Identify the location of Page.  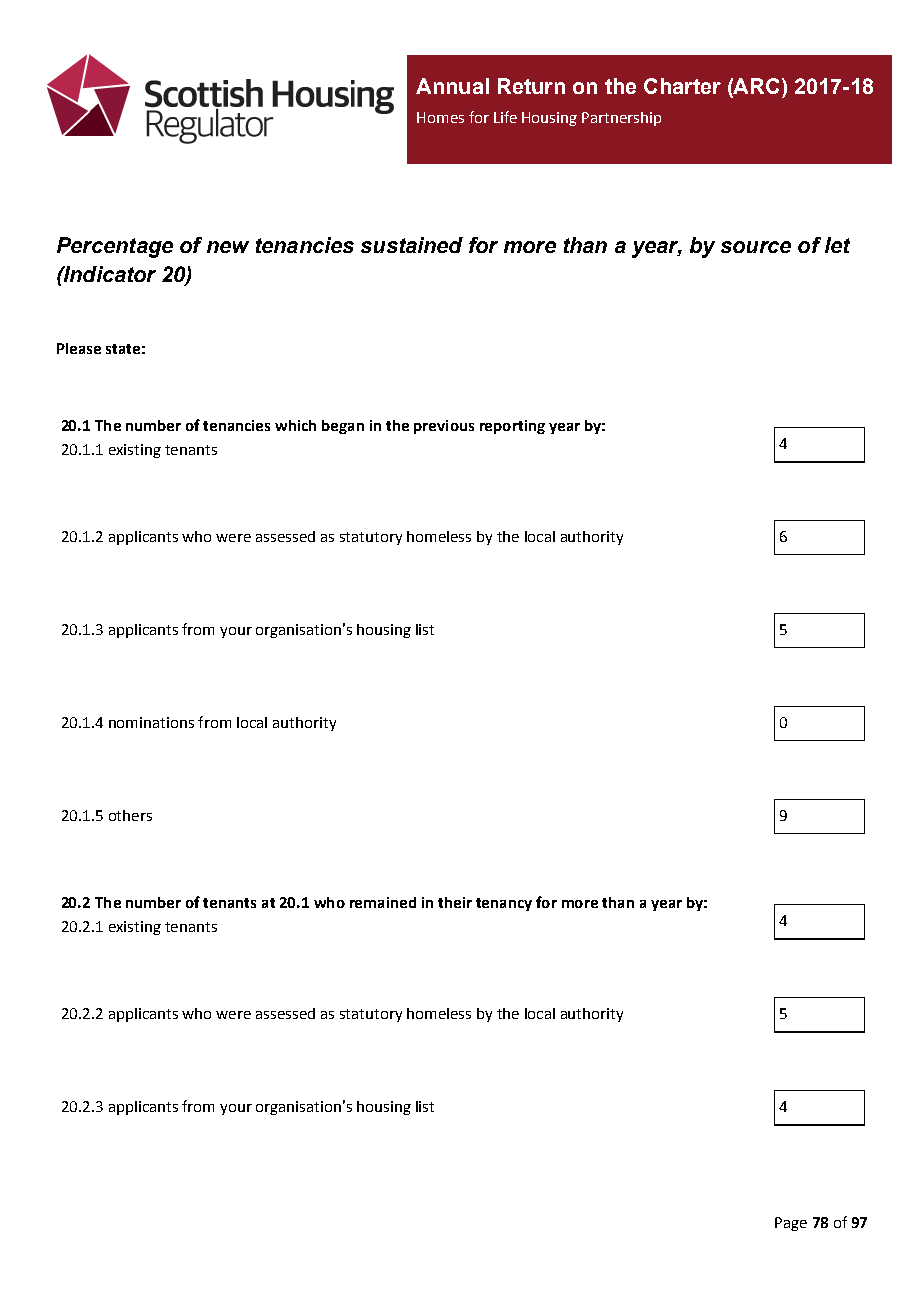
(791, 1224).
